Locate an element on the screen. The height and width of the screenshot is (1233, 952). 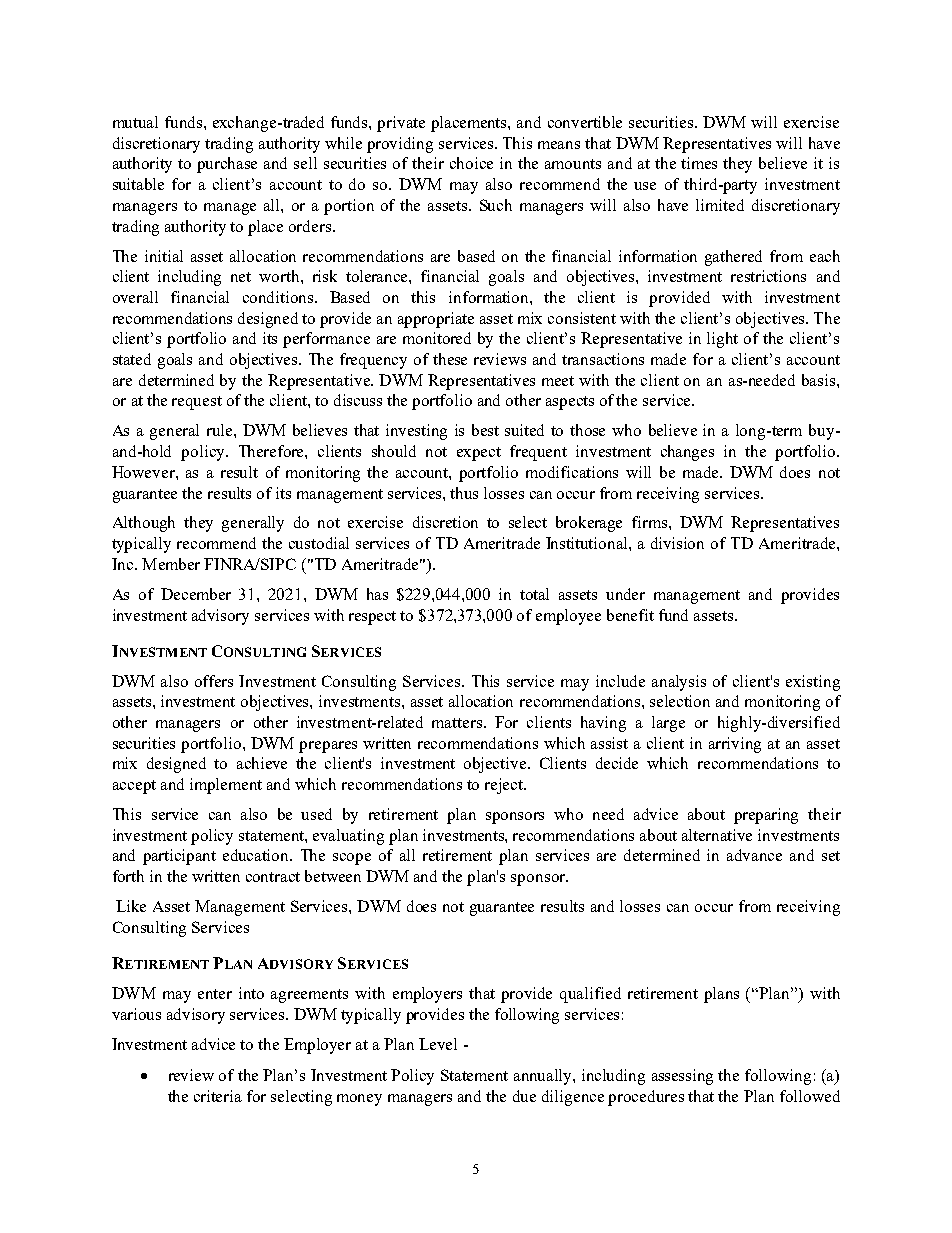
December is located at coordinates (196, 594).
